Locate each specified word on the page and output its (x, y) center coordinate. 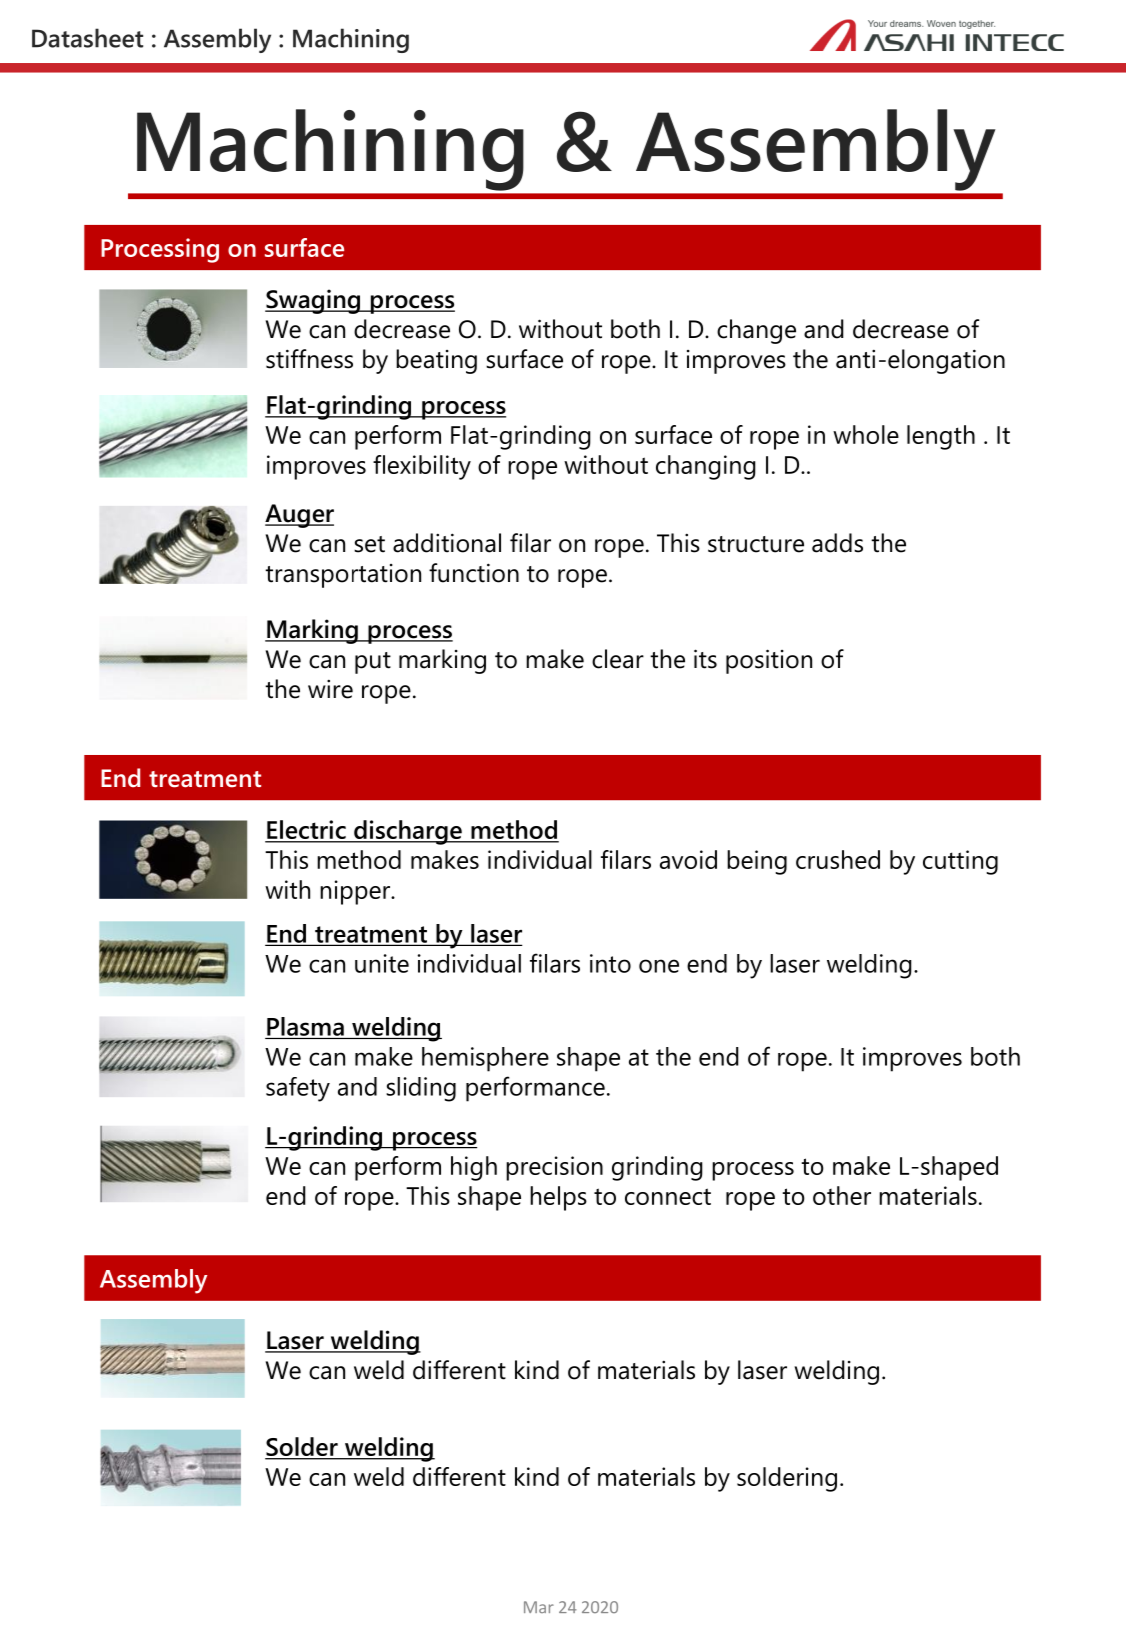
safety (298, 1089)
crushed (838, 859)
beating (436, 361)
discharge (408, 832)
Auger (299, 516)
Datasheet (87, 38)
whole (866, 434)
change (756, 331)
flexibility (422, 467)
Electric (306, 831)
